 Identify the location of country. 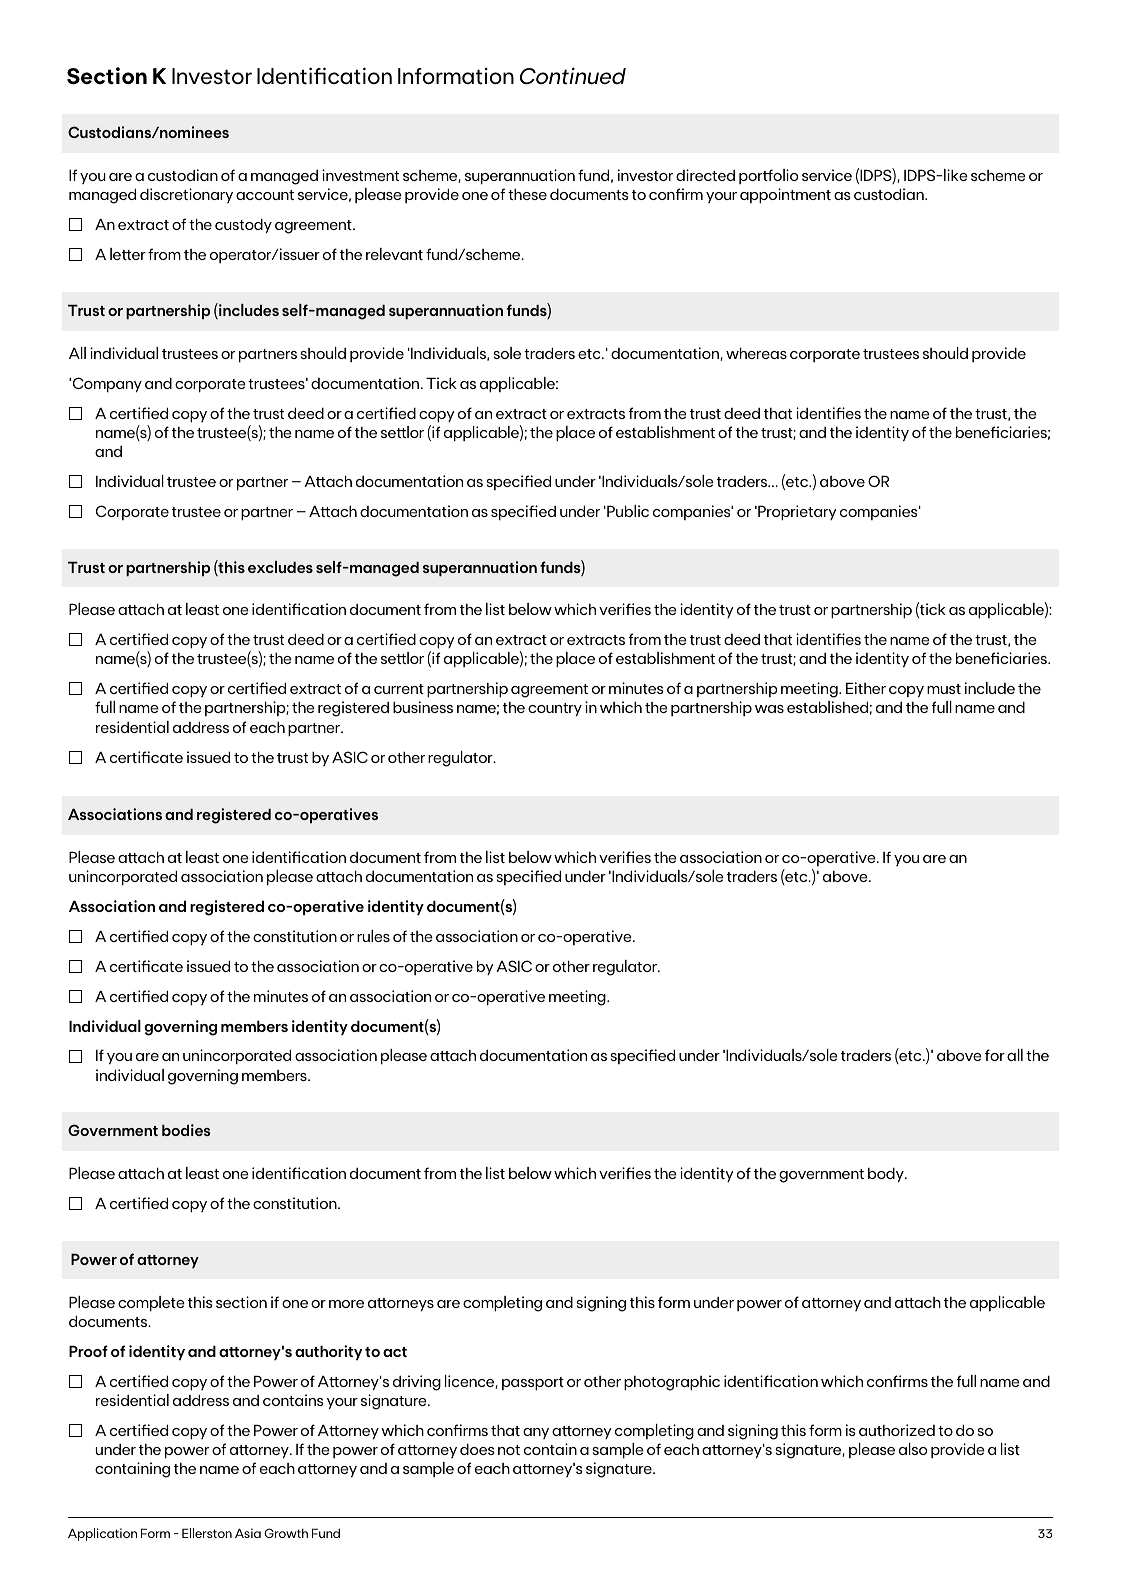
(555, 710).
